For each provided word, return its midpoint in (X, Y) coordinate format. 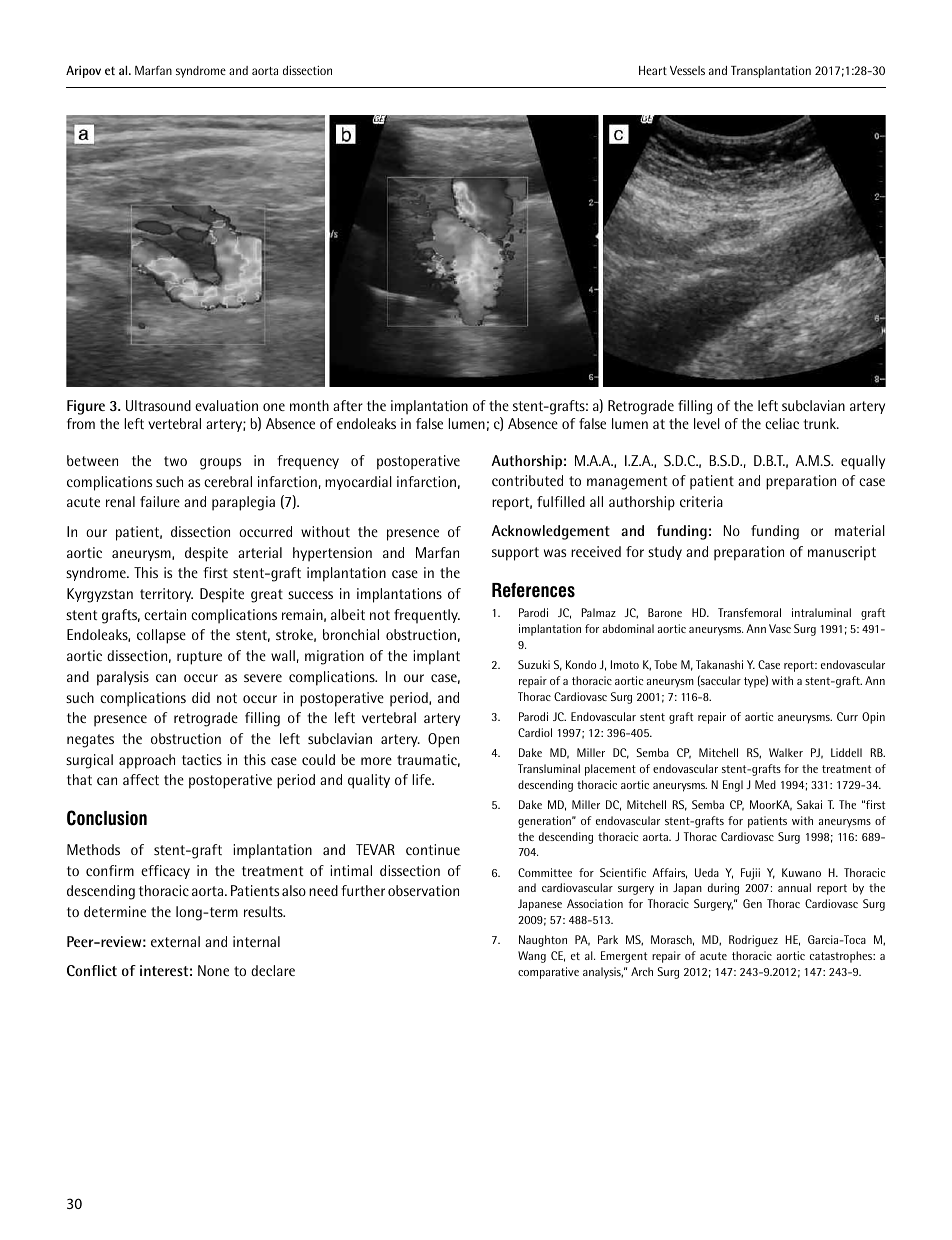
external (175, 941)
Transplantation (771, 72)
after (348, 405)
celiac (782, 423)
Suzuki (534, 664)
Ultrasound (158, 405)
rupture (199, 658)
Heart (653, 70)
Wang (532, 957)
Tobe (665, 664)
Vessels (687, 70)
